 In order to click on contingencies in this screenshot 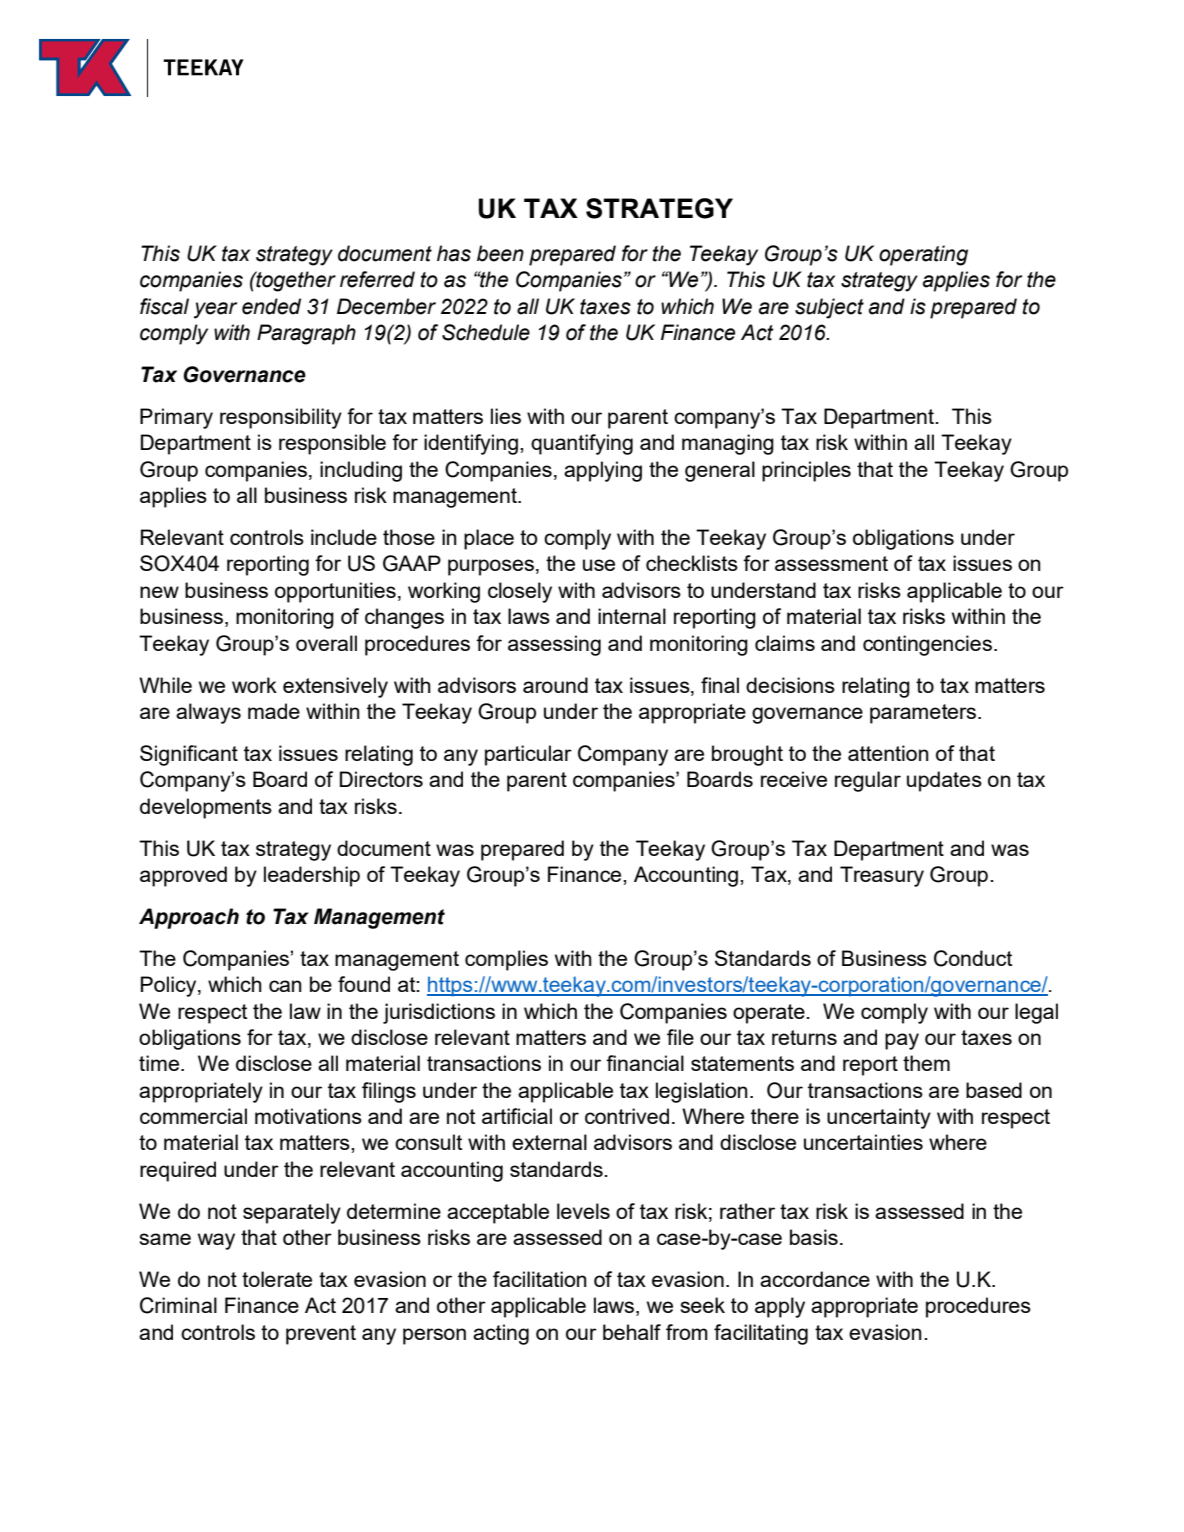, I will do `click(927, 645)`.
